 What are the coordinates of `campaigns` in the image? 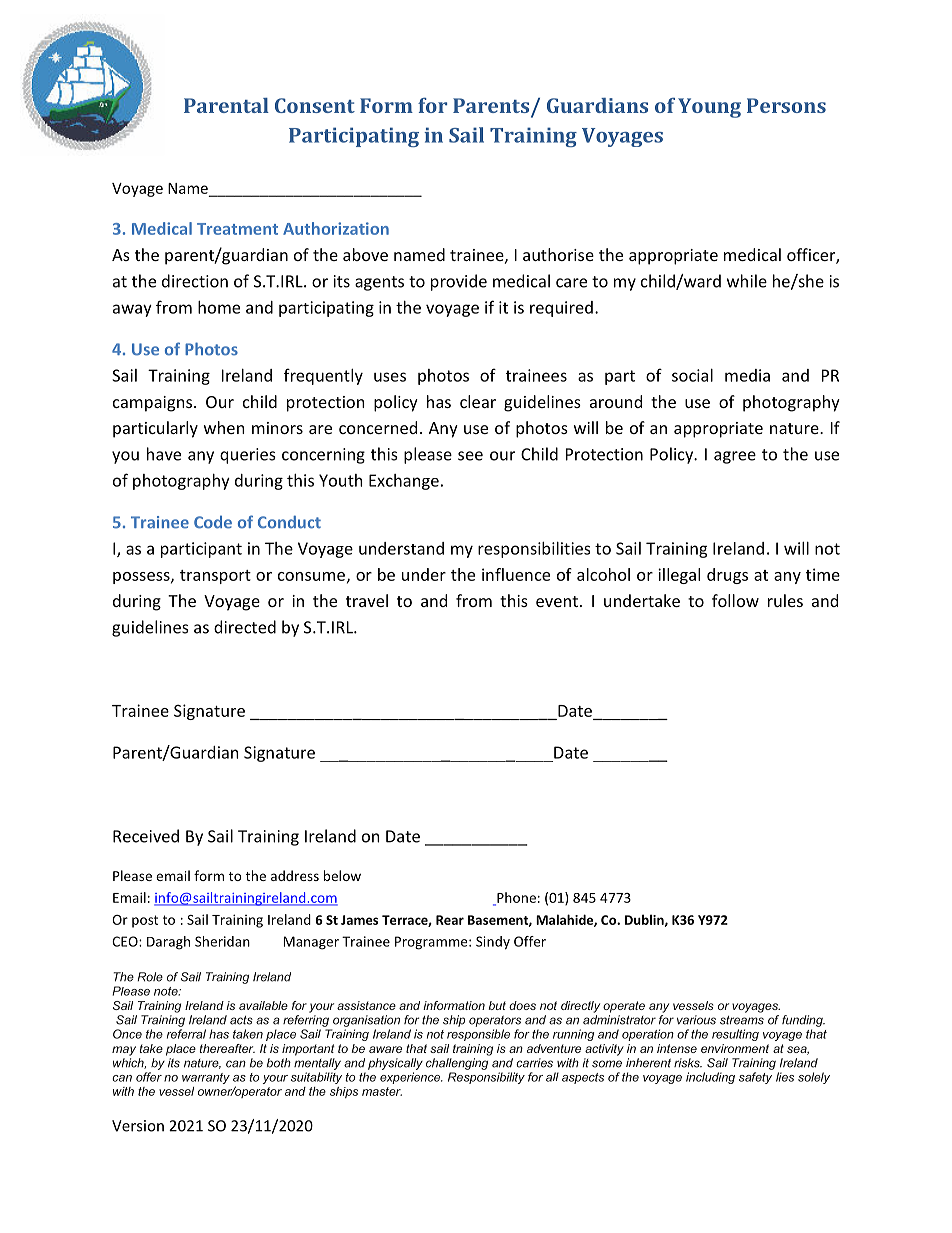 It's located at (154, 404).
